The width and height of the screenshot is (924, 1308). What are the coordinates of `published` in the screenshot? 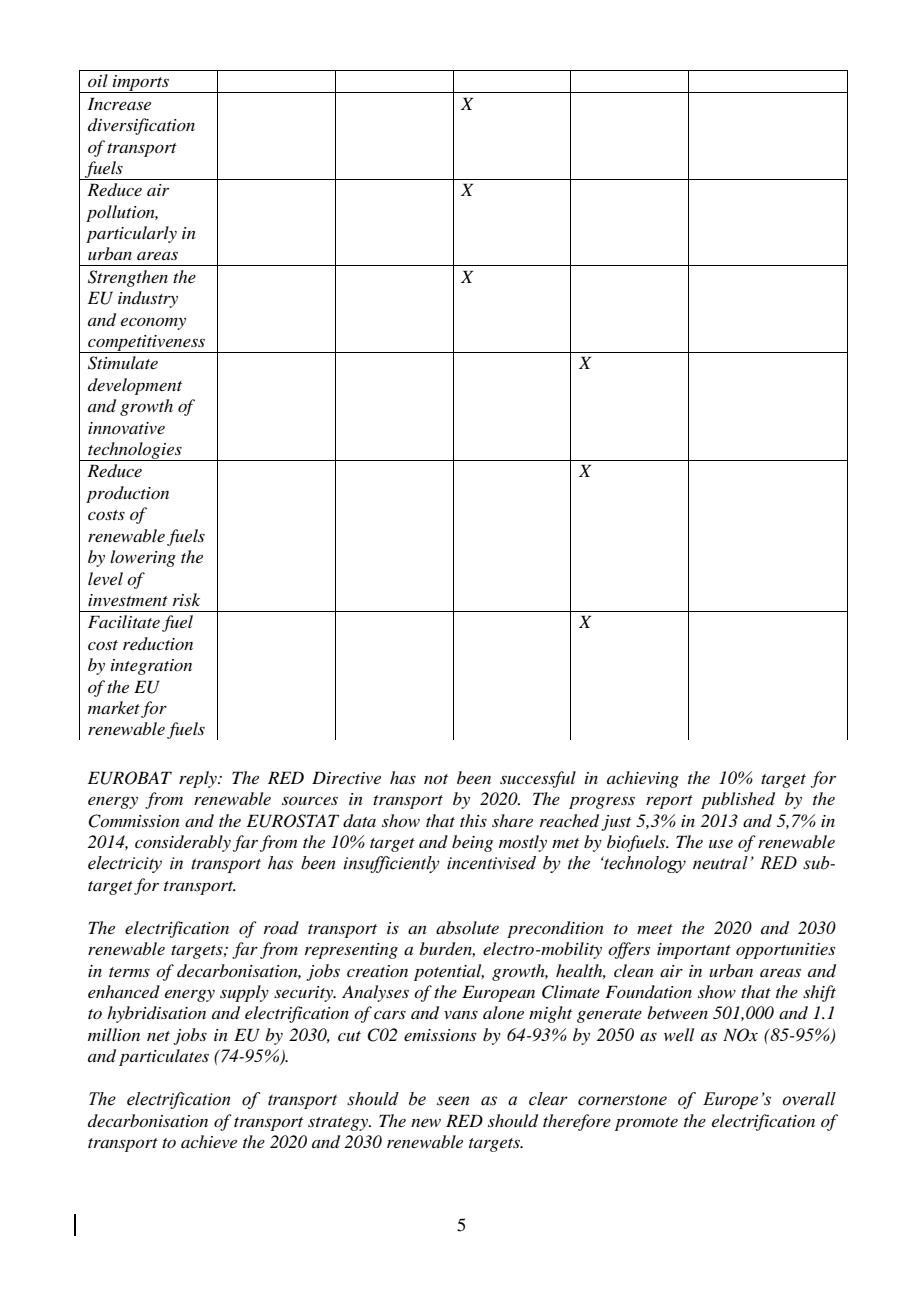 It's located at (738, 800).
